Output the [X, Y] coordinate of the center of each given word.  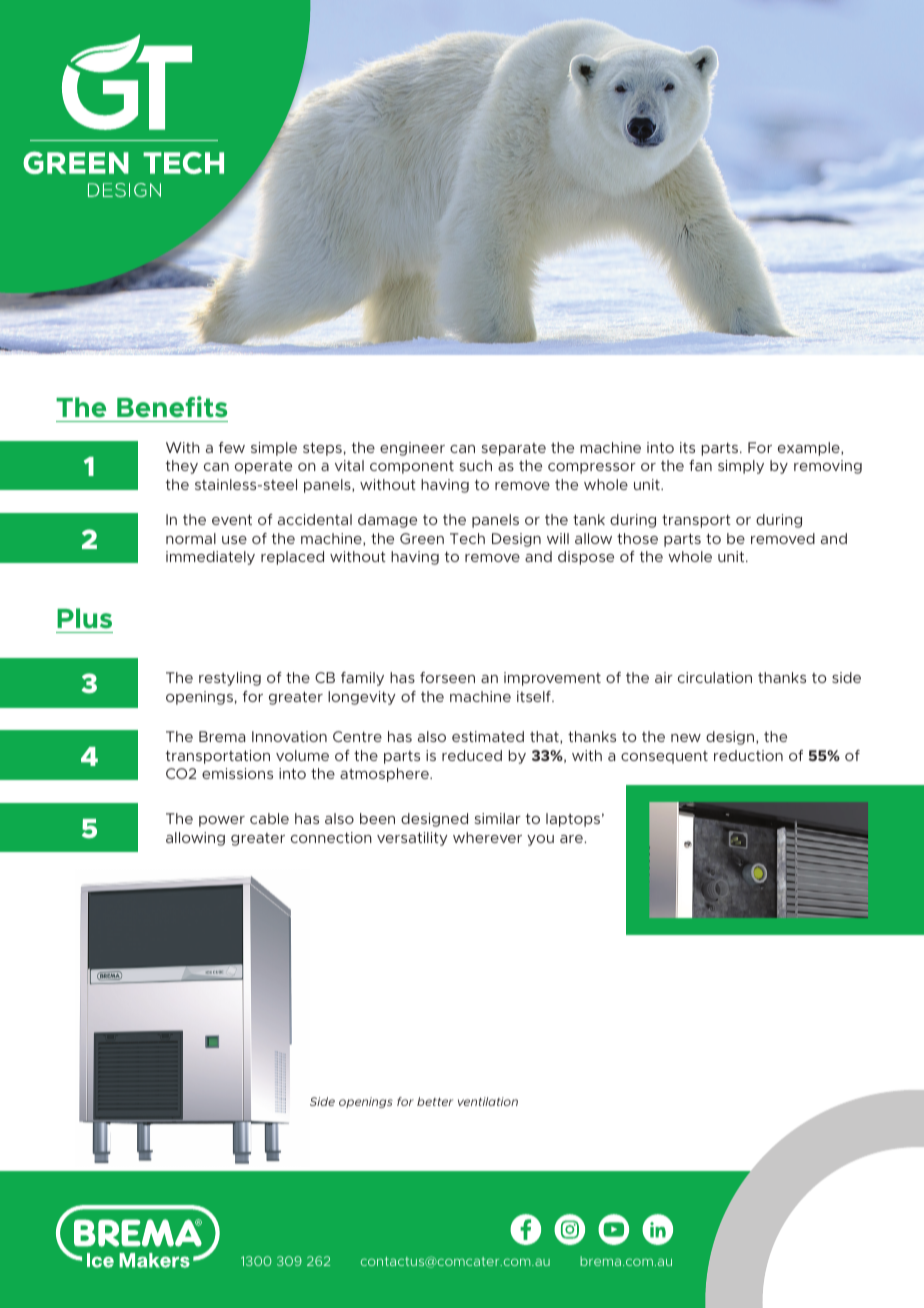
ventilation [488, 1101]
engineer [412, 449]
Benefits [172, 407]
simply [741, 467]
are [572, 839]
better [435, 1101]
